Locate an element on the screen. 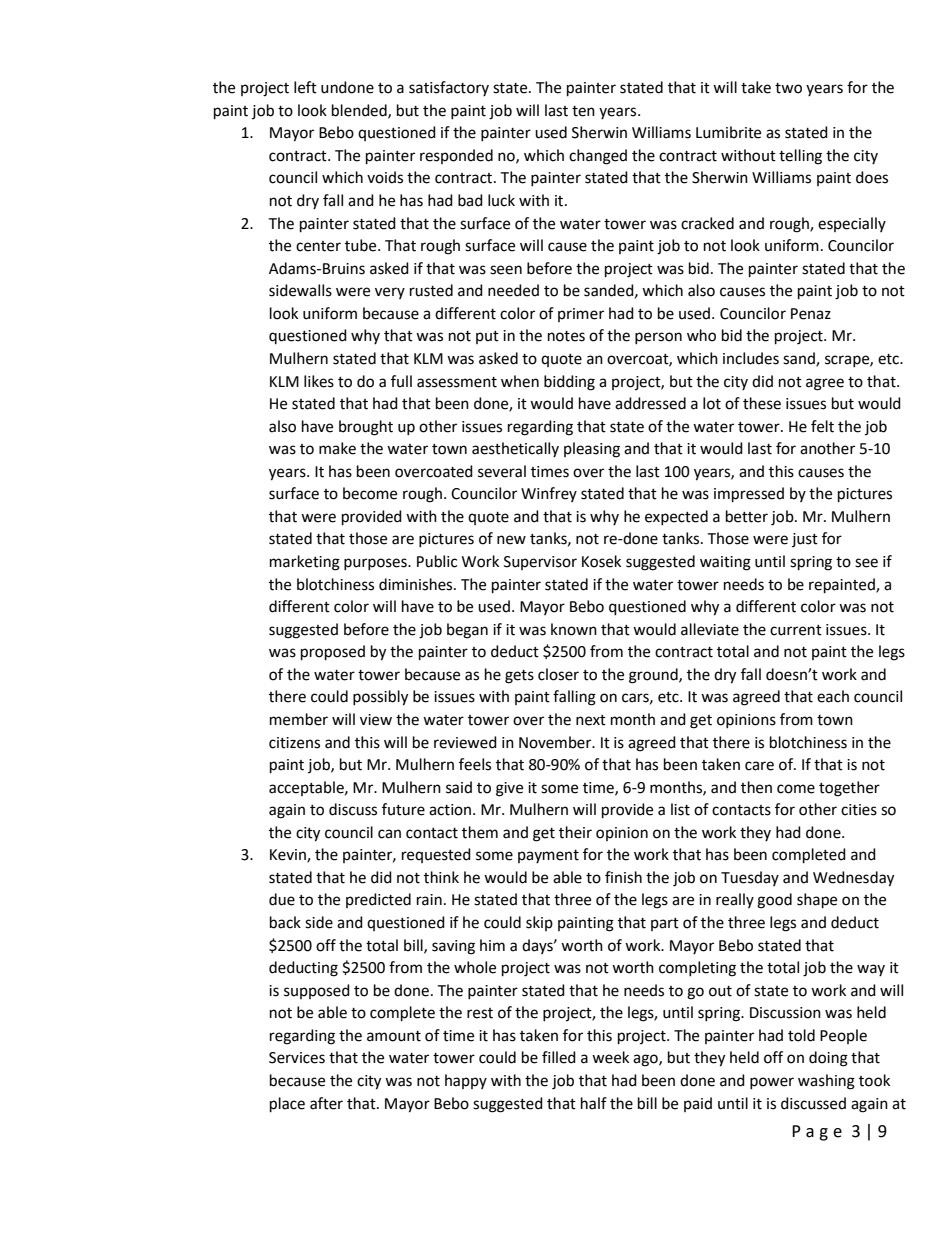 This screenshot has width=952, height=1233. current is located at coordinates (796, 630).
